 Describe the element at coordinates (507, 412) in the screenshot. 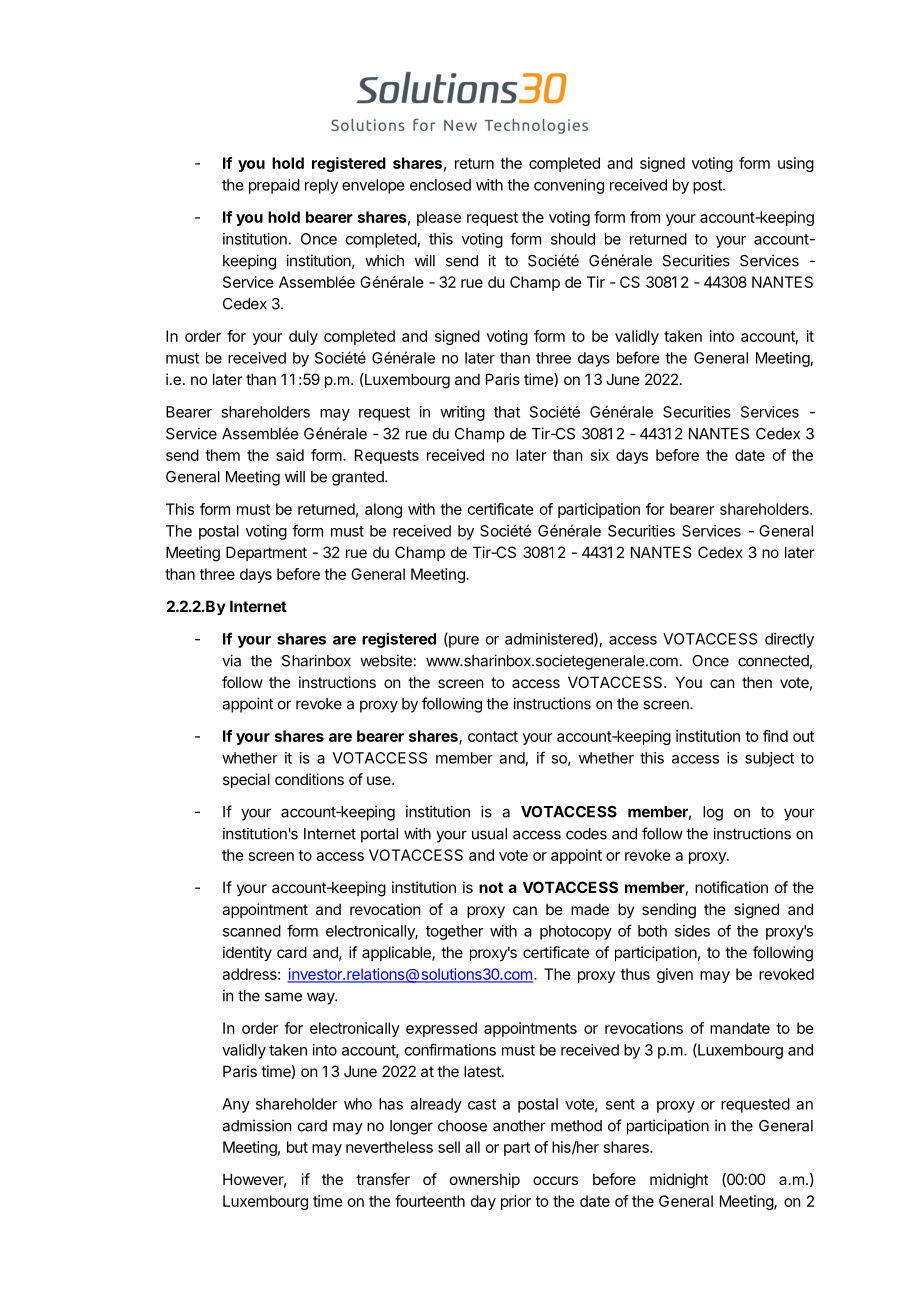

I see `that` at that location.
